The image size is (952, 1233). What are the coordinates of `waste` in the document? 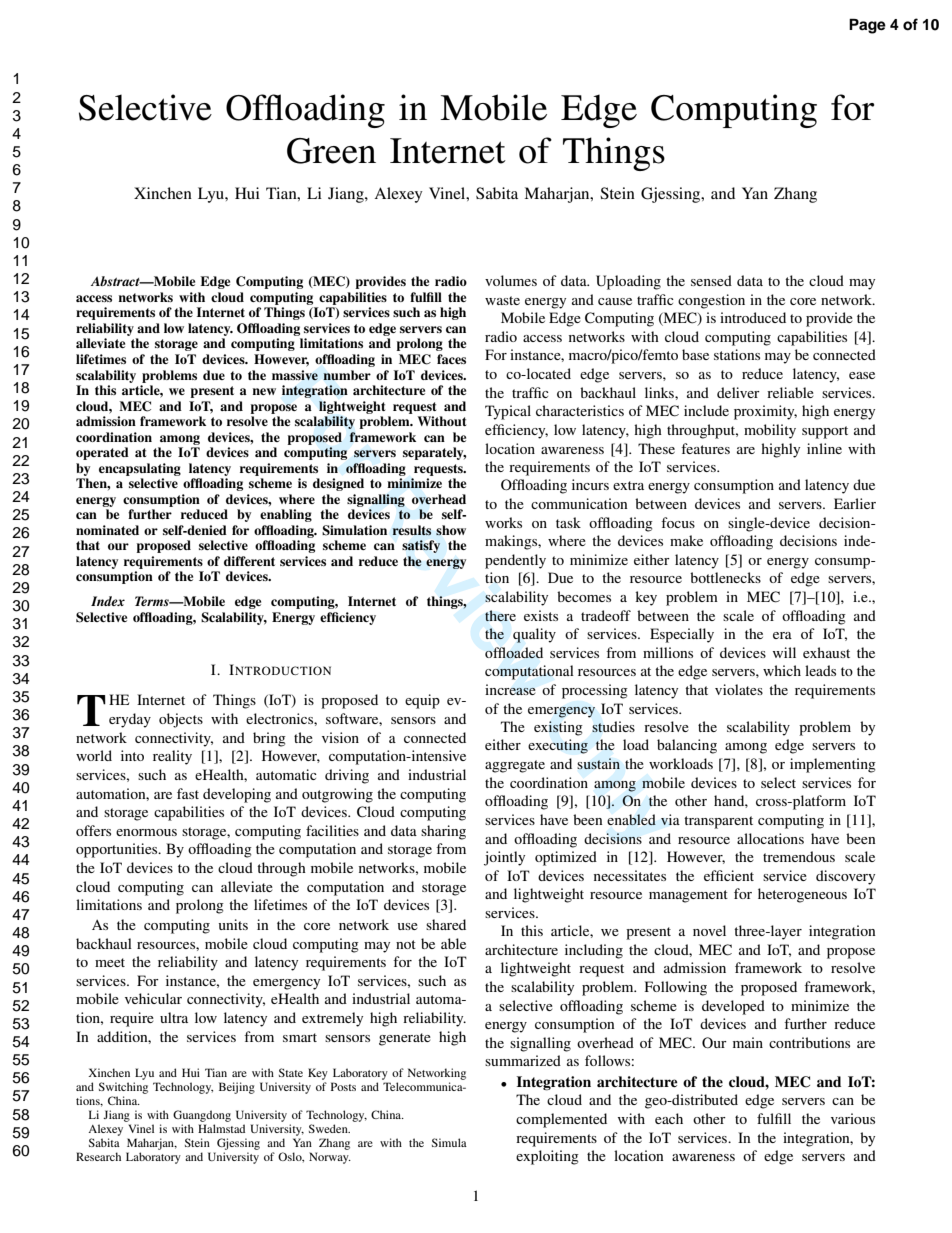 It's located at (502, 300).
